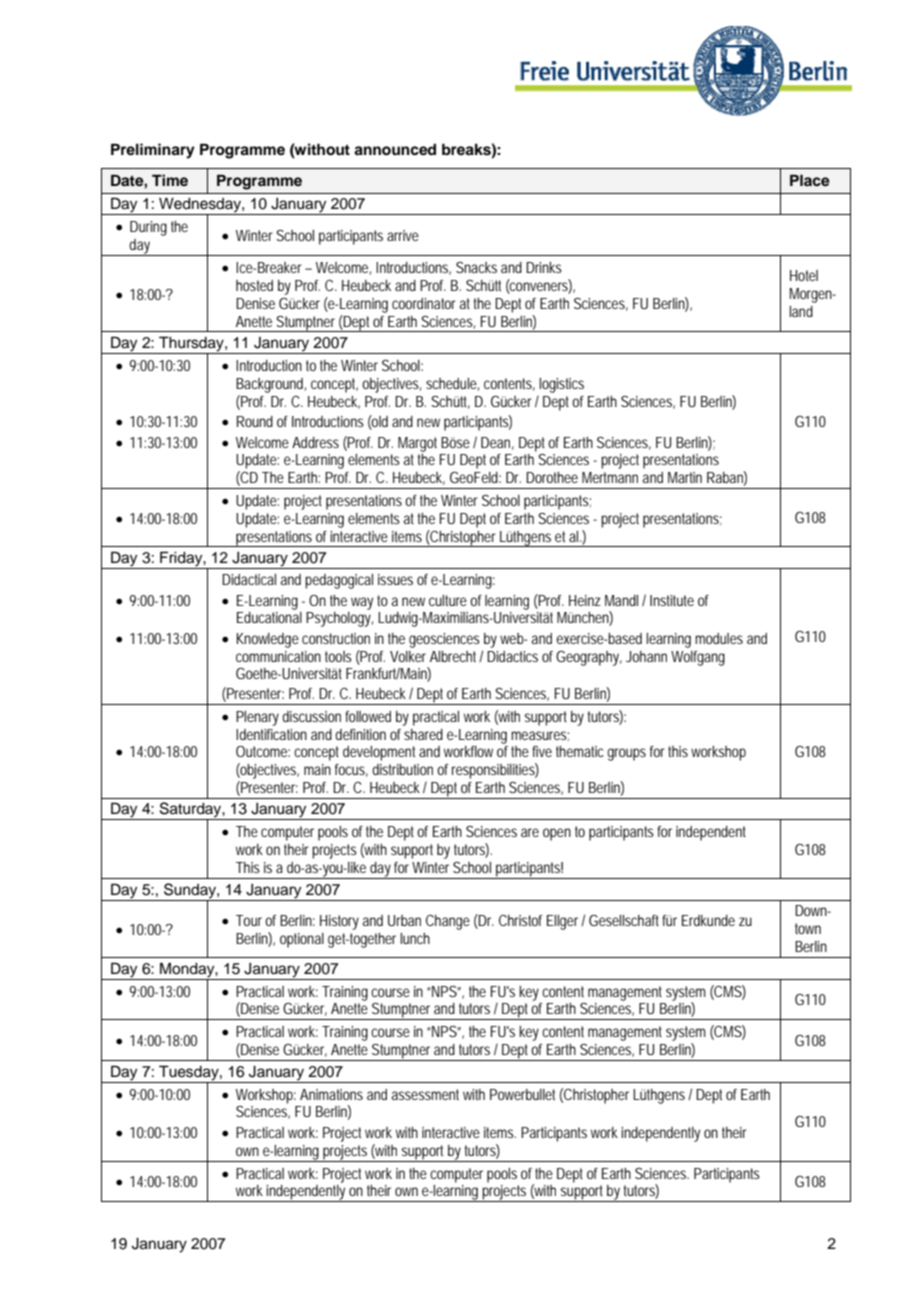  Describe the element at coordinates (331, 1094) in the image. I see `Animations` at that location.
